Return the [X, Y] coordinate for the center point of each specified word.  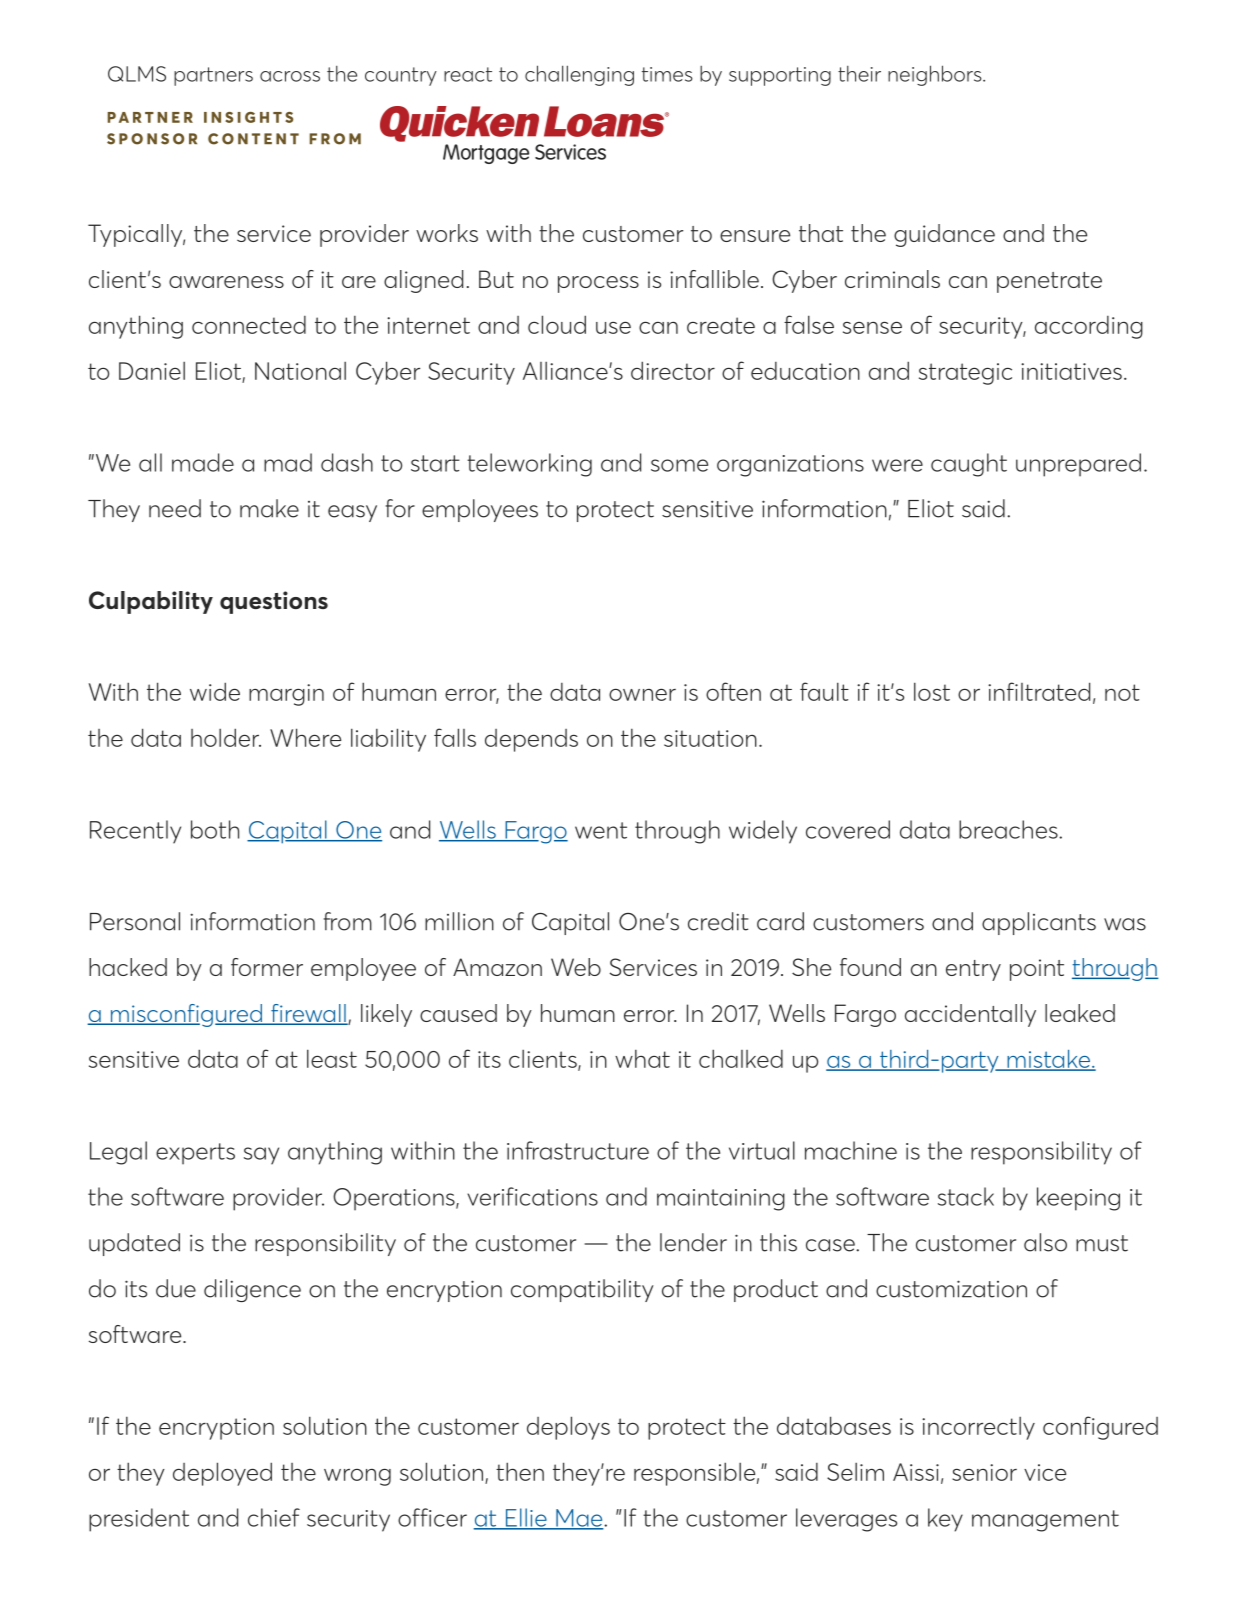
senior [984, 1472]
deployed [222, 1474]
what [642, 1059]
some [679, 465]
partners [213, 76]
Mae [579, 1519]
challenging [579, 75]
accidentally [970, 1015]
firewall [308, 1014]
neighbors [936, 75]
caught [969, 465]
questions [274, 602]
